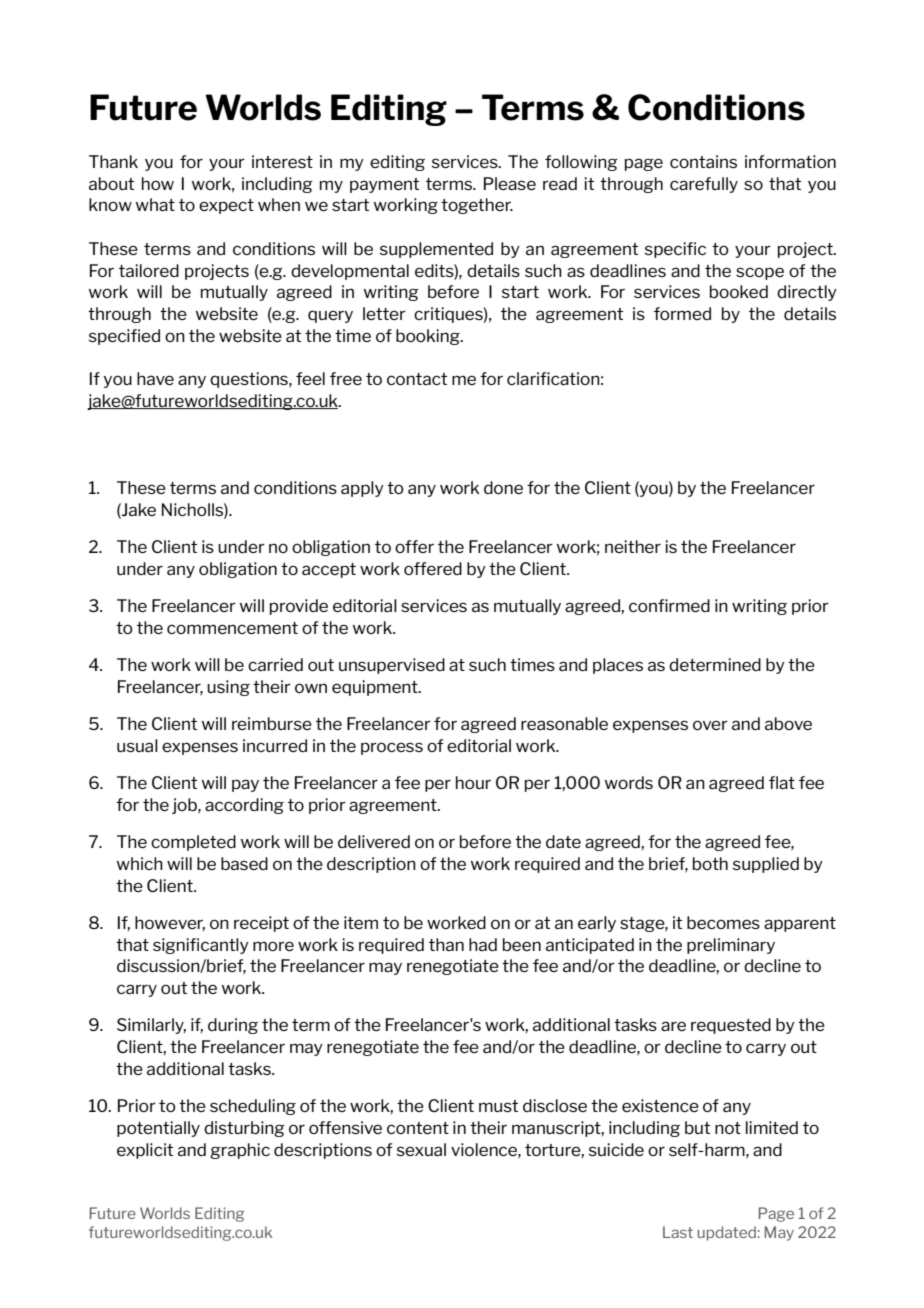 This screenshot has height=1308, width=924. I want to click on sexual, so click(421, 1149).
